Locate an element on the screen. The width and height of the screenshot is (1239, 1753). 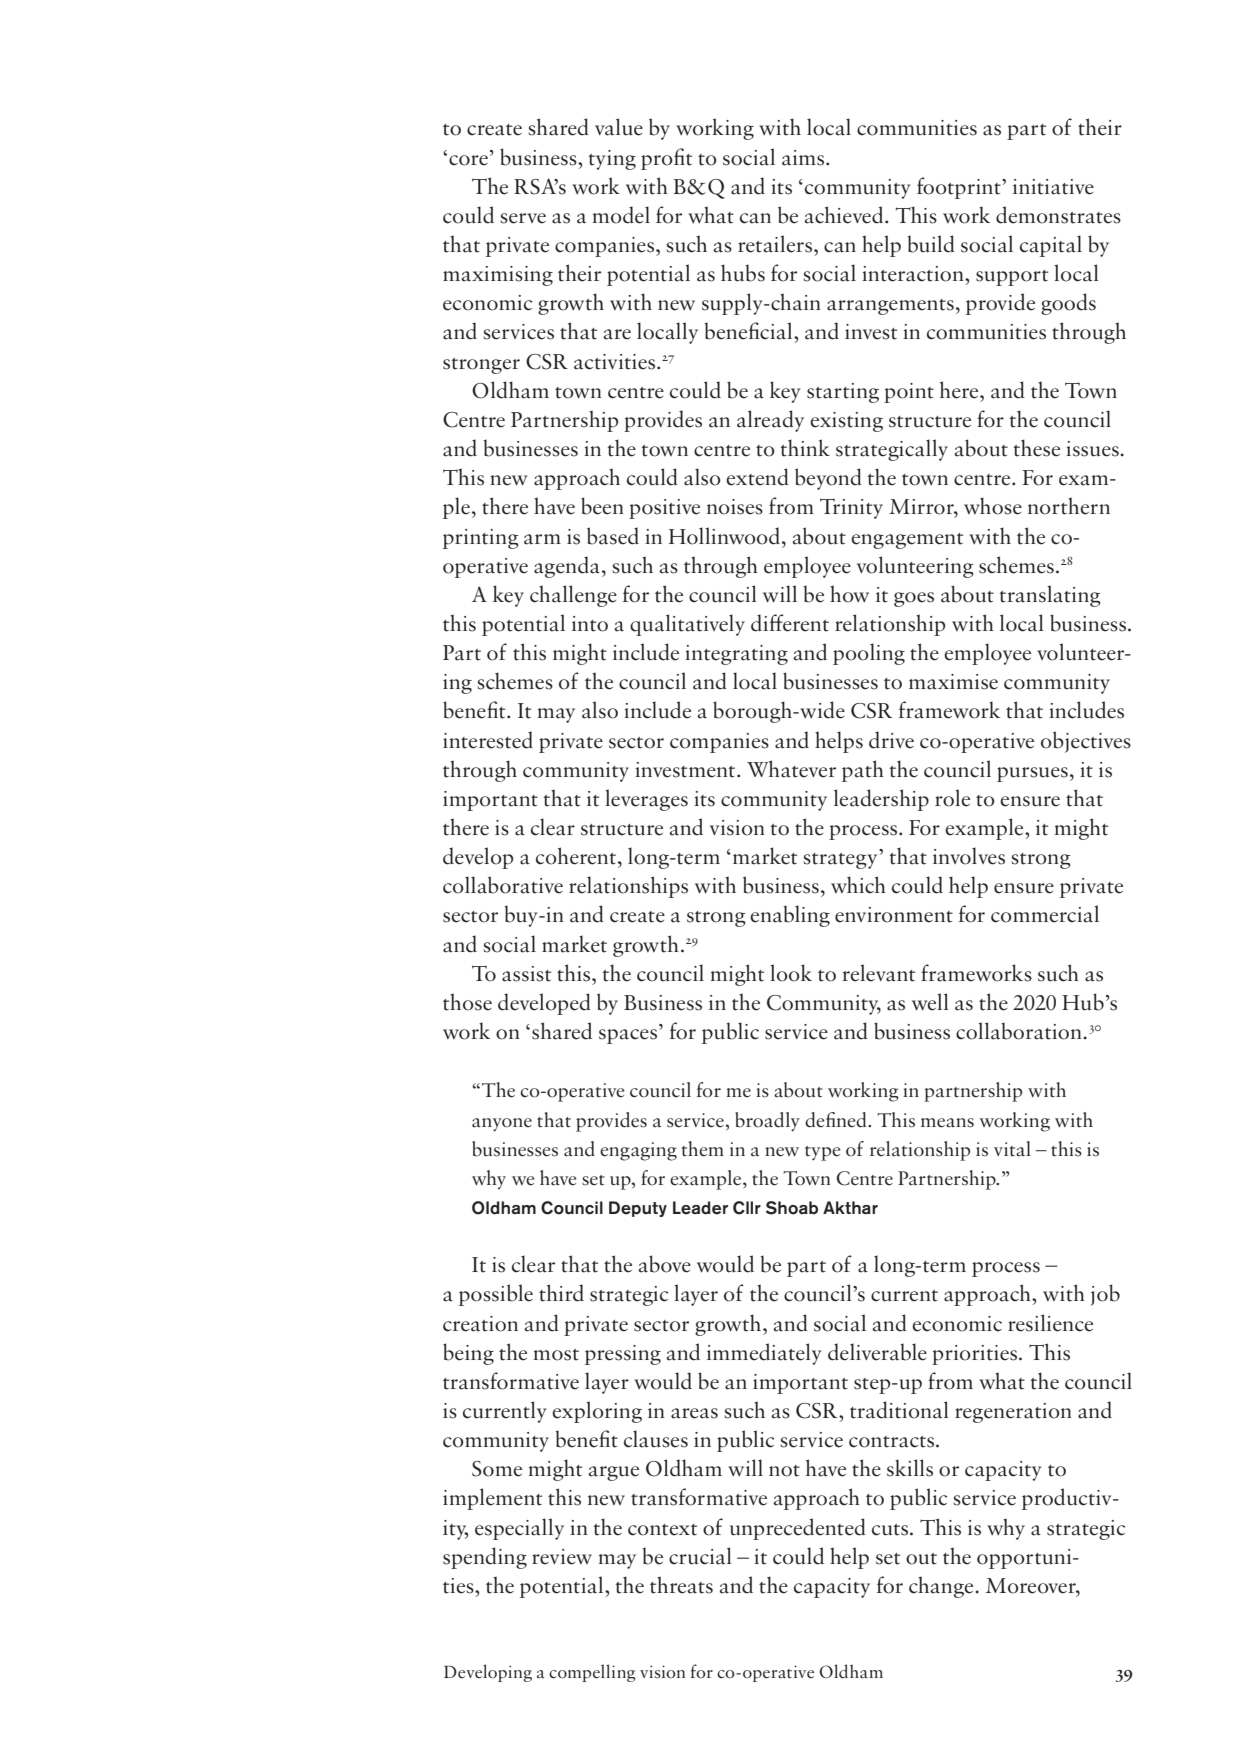
aims is located at coordinates (804, 158).
